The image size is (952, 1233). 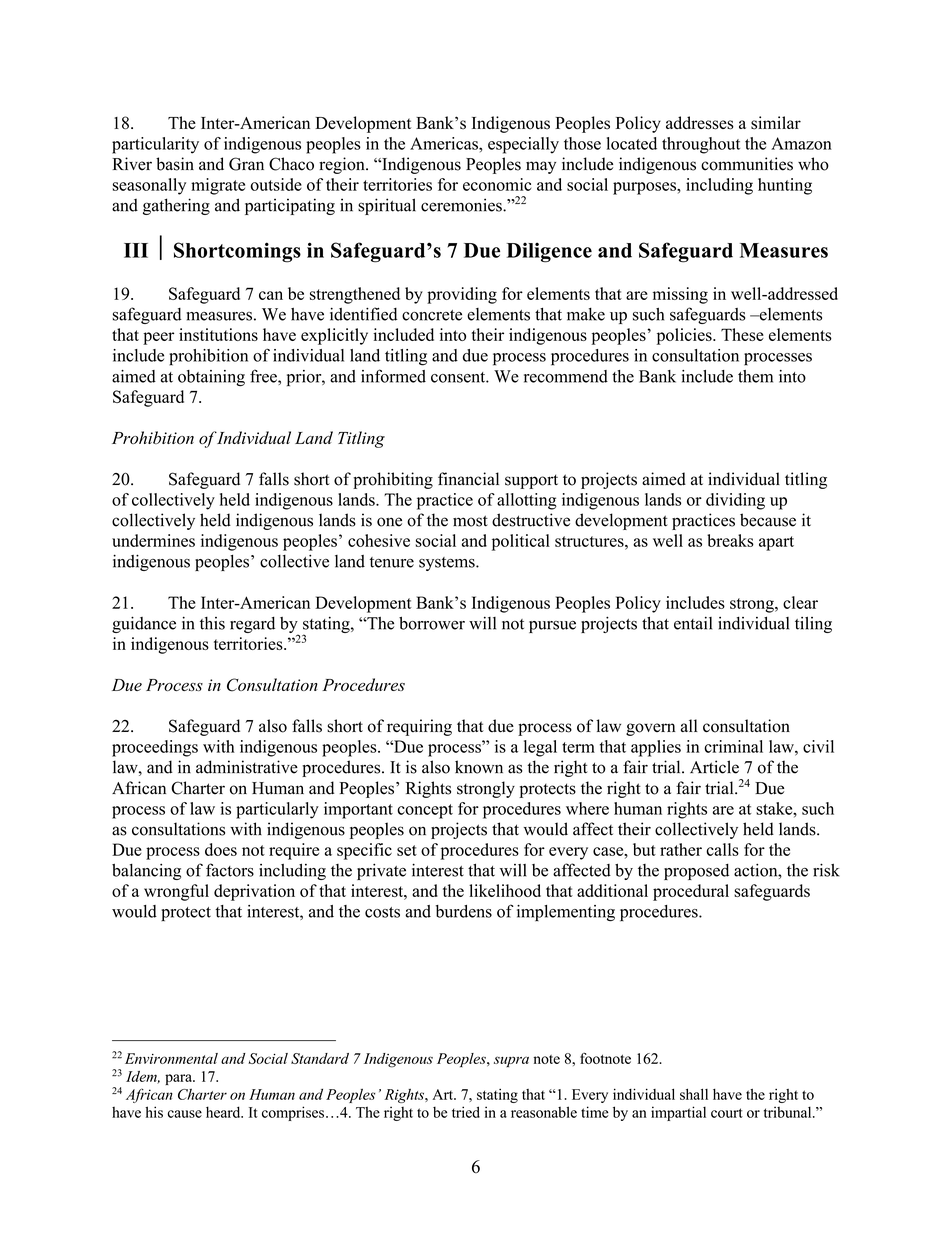 What do you see at coordinates (445, 143) in the document?
I see `Americas` at bounding box center [445, 143].
